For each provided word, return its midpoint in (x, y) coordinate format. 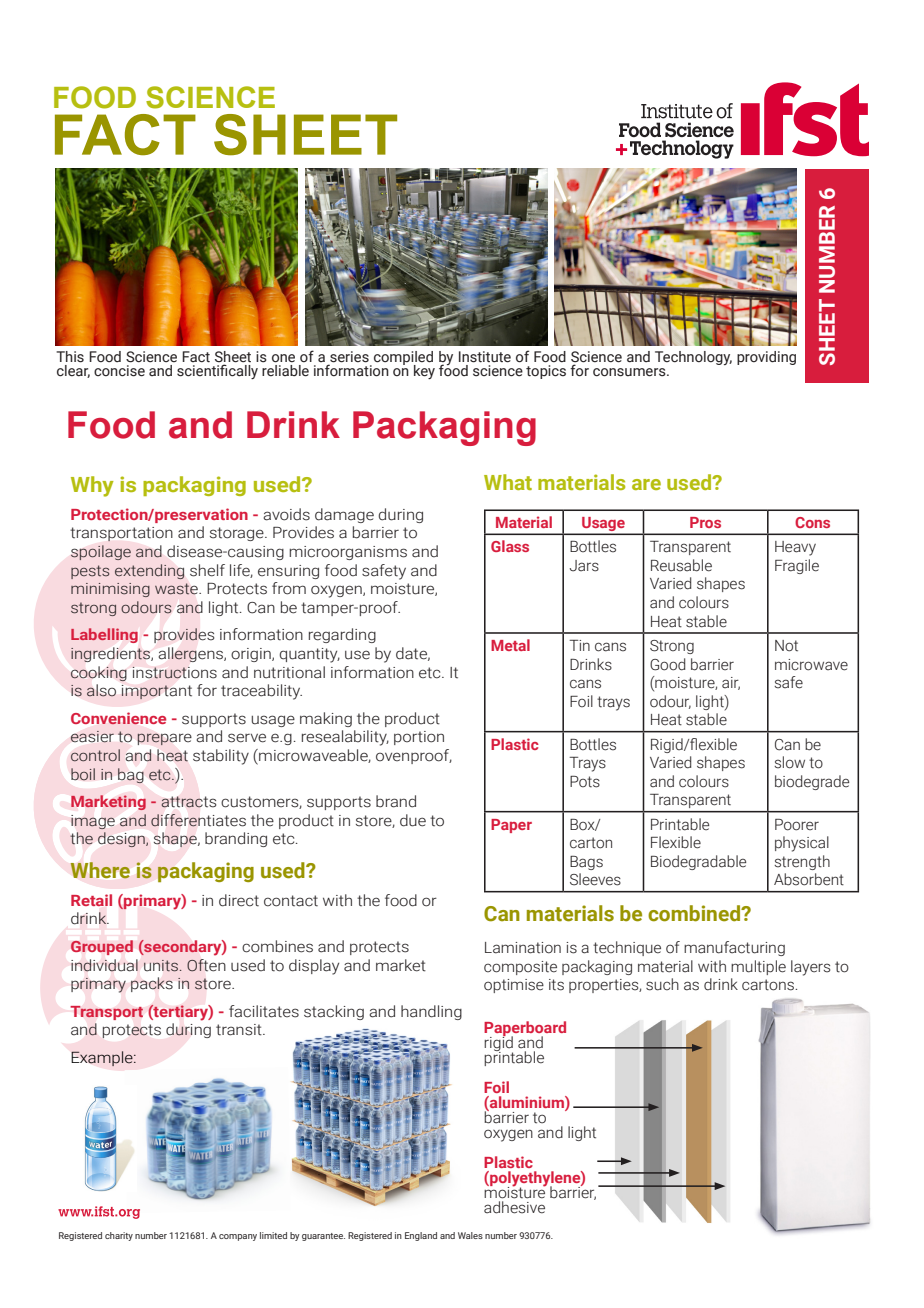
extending (149, 571)
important (156, 692)
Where (100, 870)
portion (419, 738)
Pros (705, 522)
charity (119, 1236)
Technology (693, 358)
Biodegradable (698, 862)
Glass (510, 546)
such (662, 984)
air (731, 683)
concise (119, 371)
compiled (403, 359)
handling (431, 1012)
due (413, 820)
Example (103, 1058)
